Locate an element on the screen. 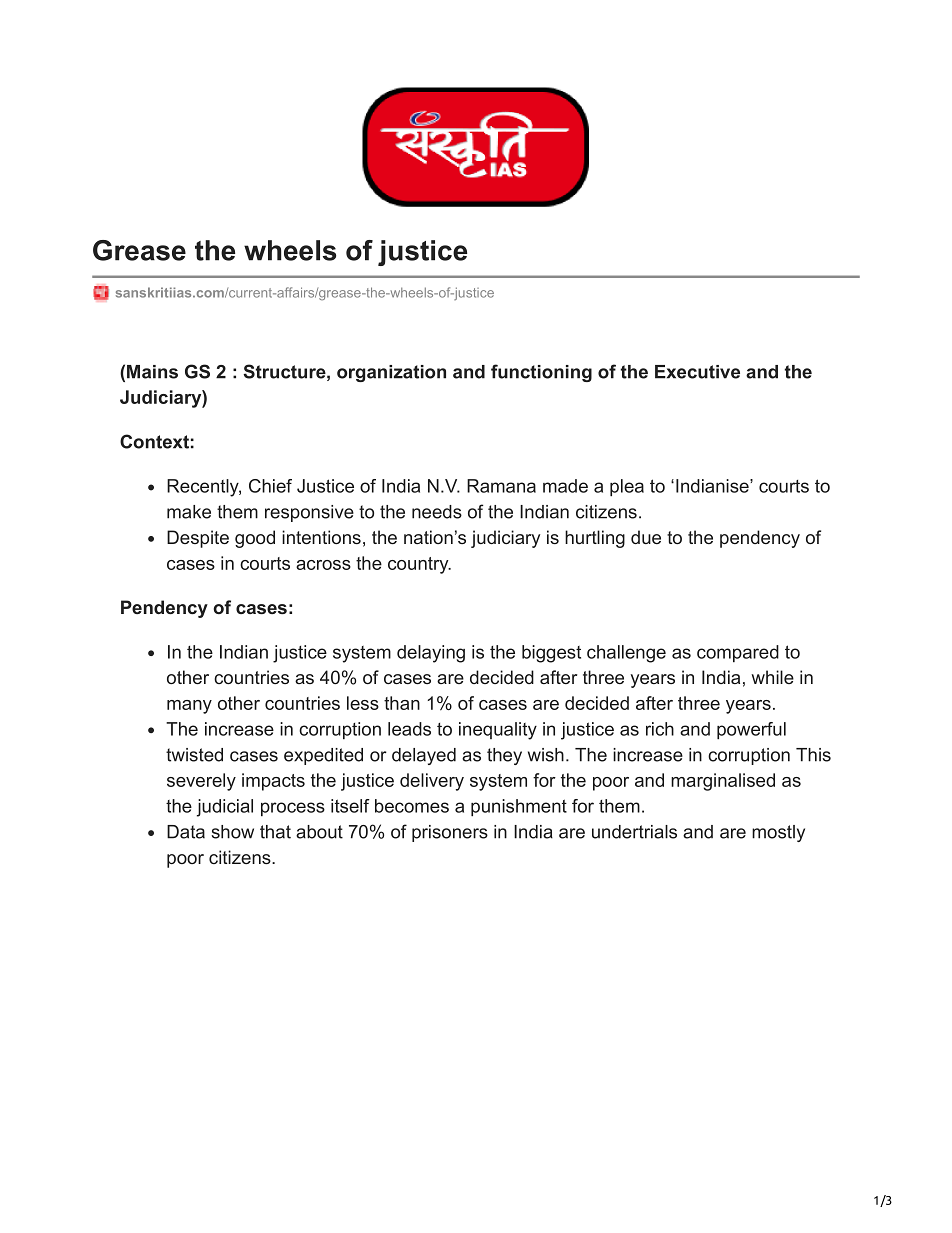 The image size is (952, 1233). many is located at coordinates (189, 707).
